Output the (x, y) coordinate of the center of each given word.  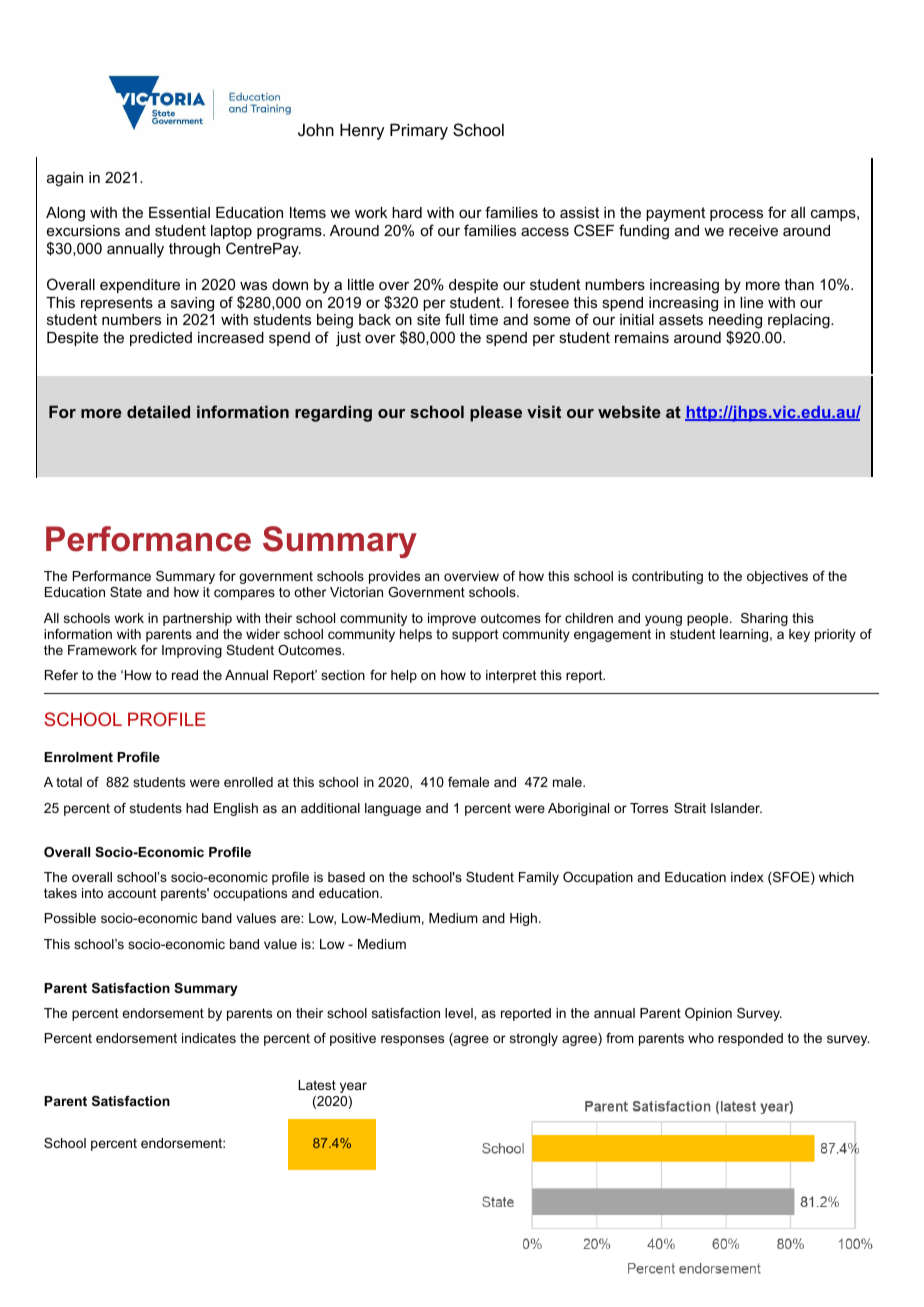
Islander (736, 808)
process (736, 215)
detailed (158, 412)
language (393, 809)
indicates (209, 1038)
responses (412, 1040)
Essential (179, 212)
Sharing (764, 619)
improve (452, 619)
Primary (419, 131)
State (126, 592)
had (197, 808)
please (496, 414)
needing (735, 323)
